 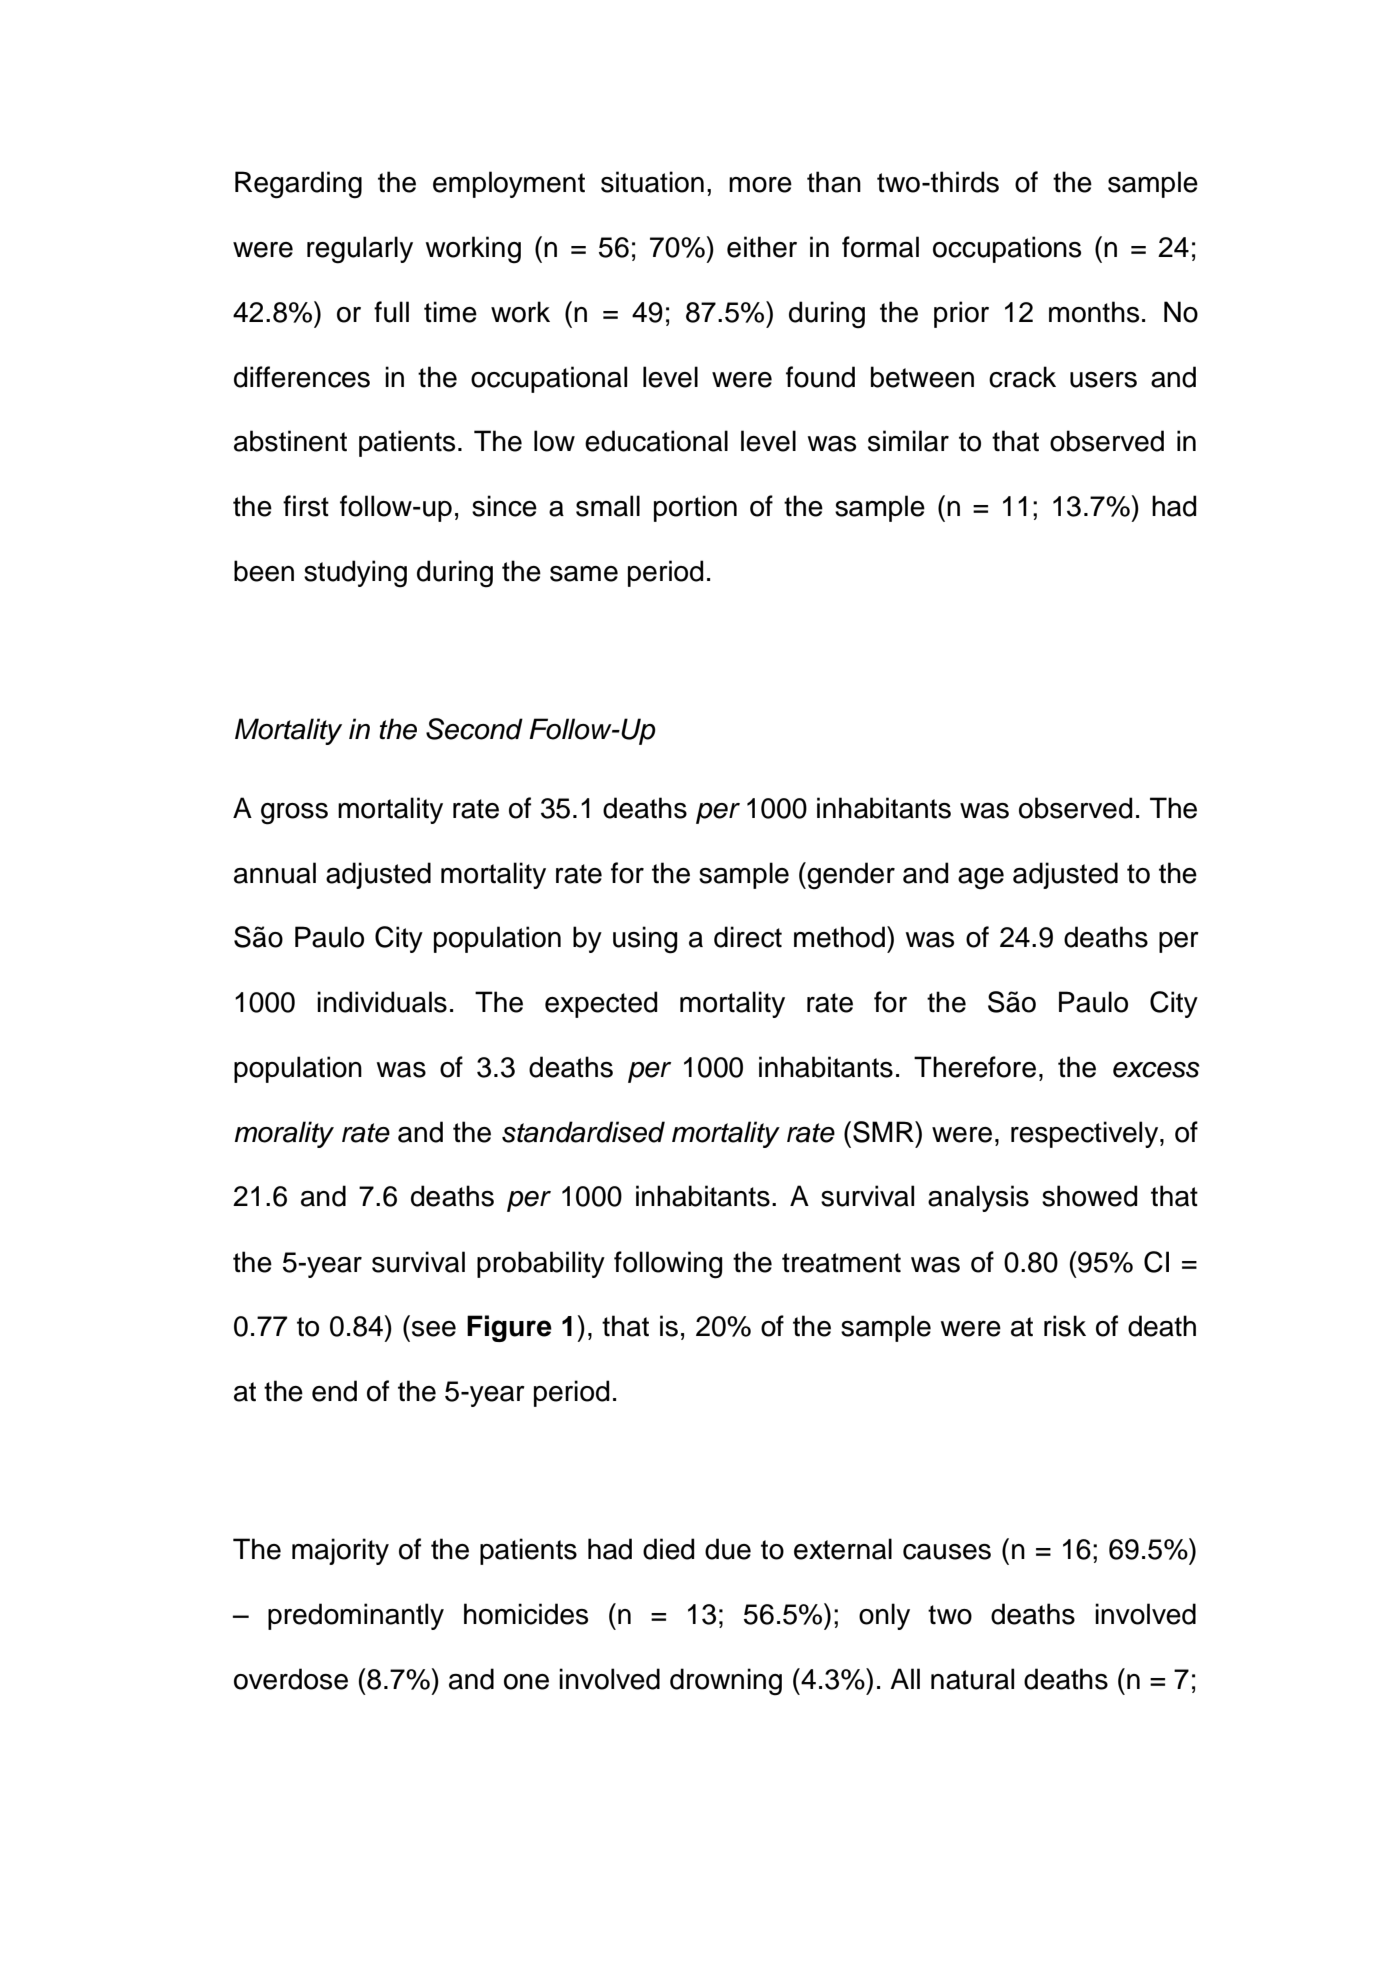 What do you see at coordinates (382, 1002) in the page?
I see `individuals` at bounding box center [382, 1002].
